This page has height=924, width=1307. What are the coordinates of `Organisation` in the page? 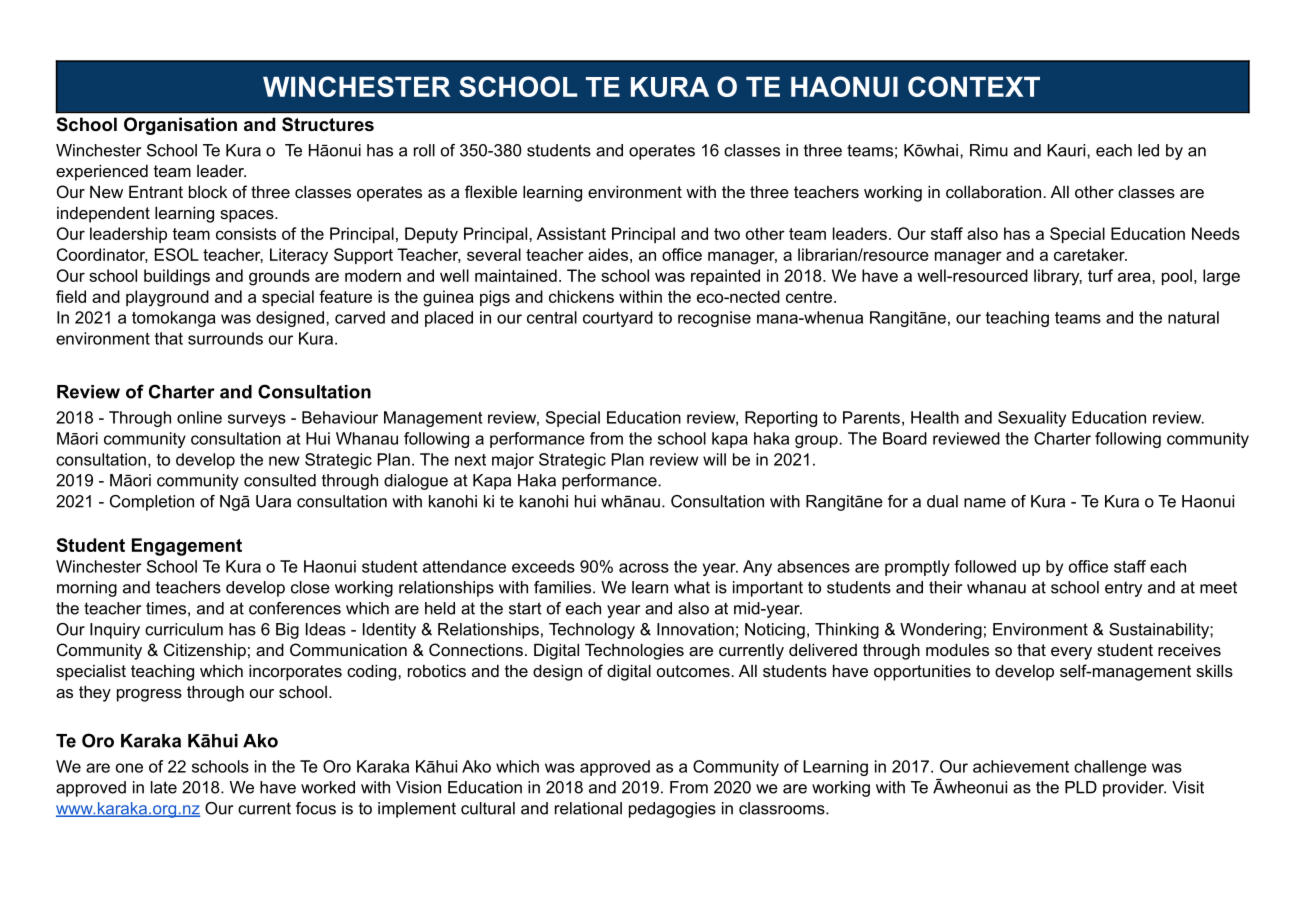 It's located at (180, 126).
